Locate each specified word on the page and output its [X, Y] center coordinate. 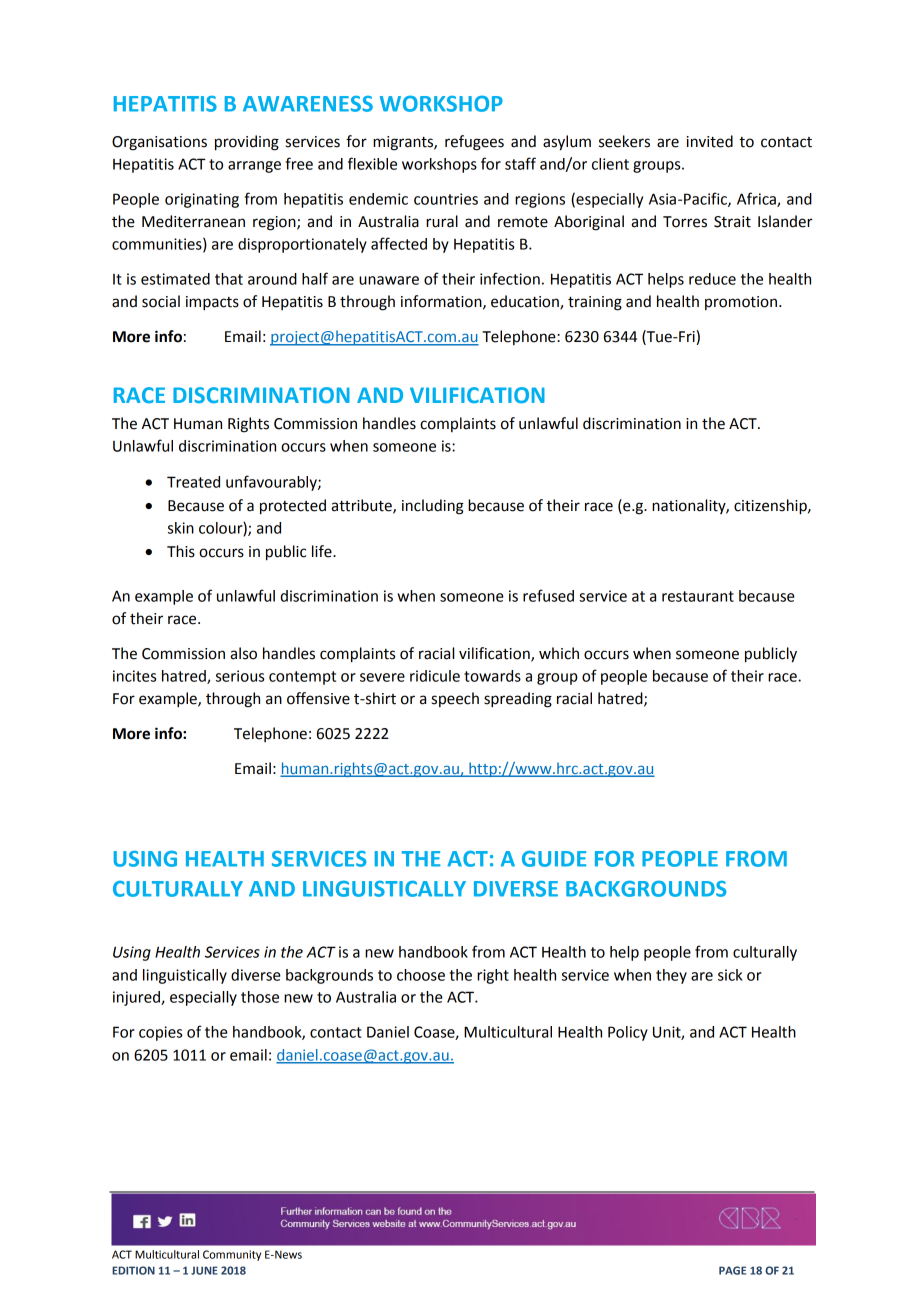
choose [421, 975]
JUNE [204, 1270]
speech [455, 699]
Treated [193, 482]
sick [730, 975]
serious [240, 676]
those [260, 997]
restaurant [698, 596]
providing [247, 143]
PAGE [732, 1270]
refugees [474, 143]
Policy [628, 1033]
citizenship [771, 507]
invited [710, 141]
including [433, 507]
